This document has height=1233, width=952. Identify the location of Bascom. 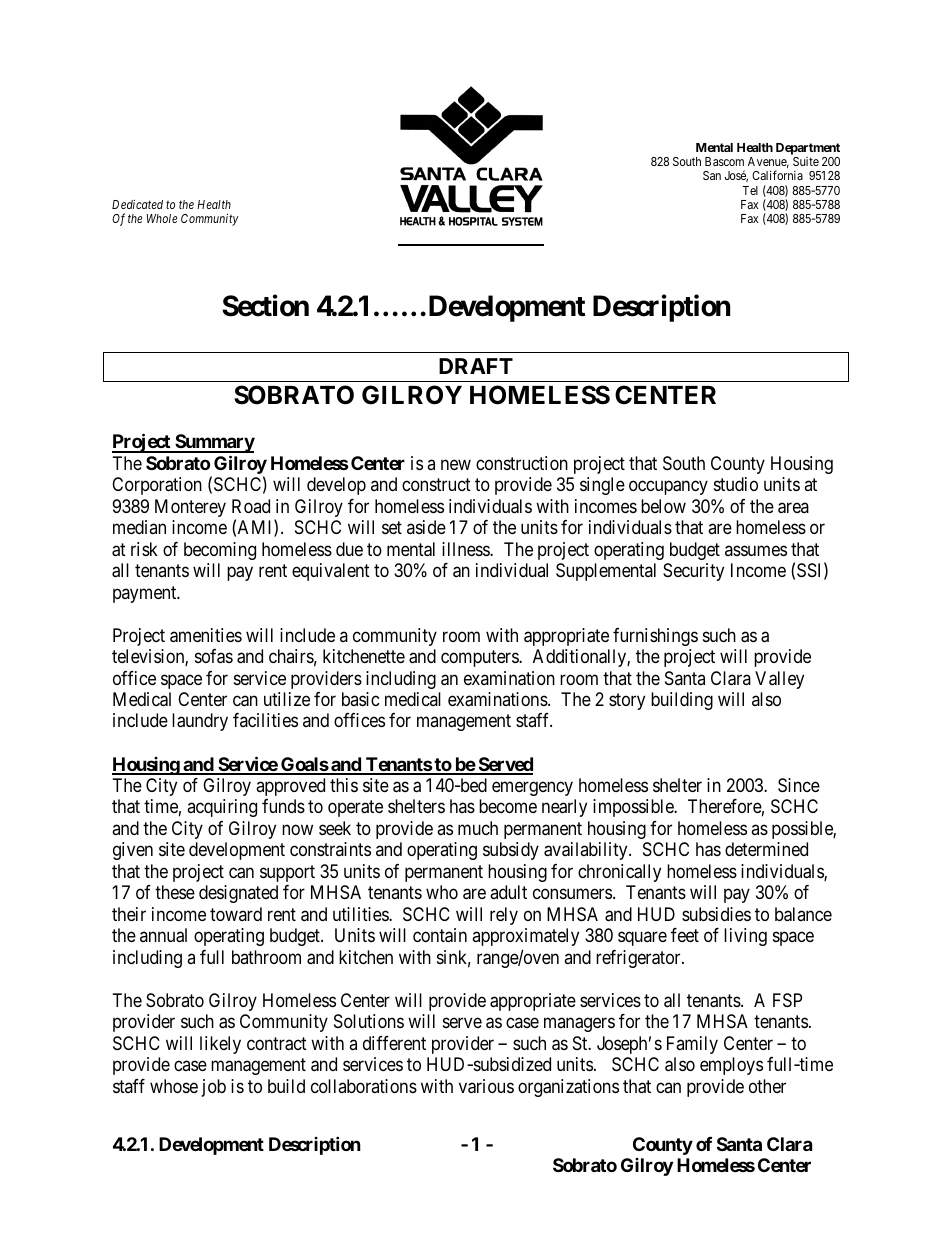
(724, 161).
